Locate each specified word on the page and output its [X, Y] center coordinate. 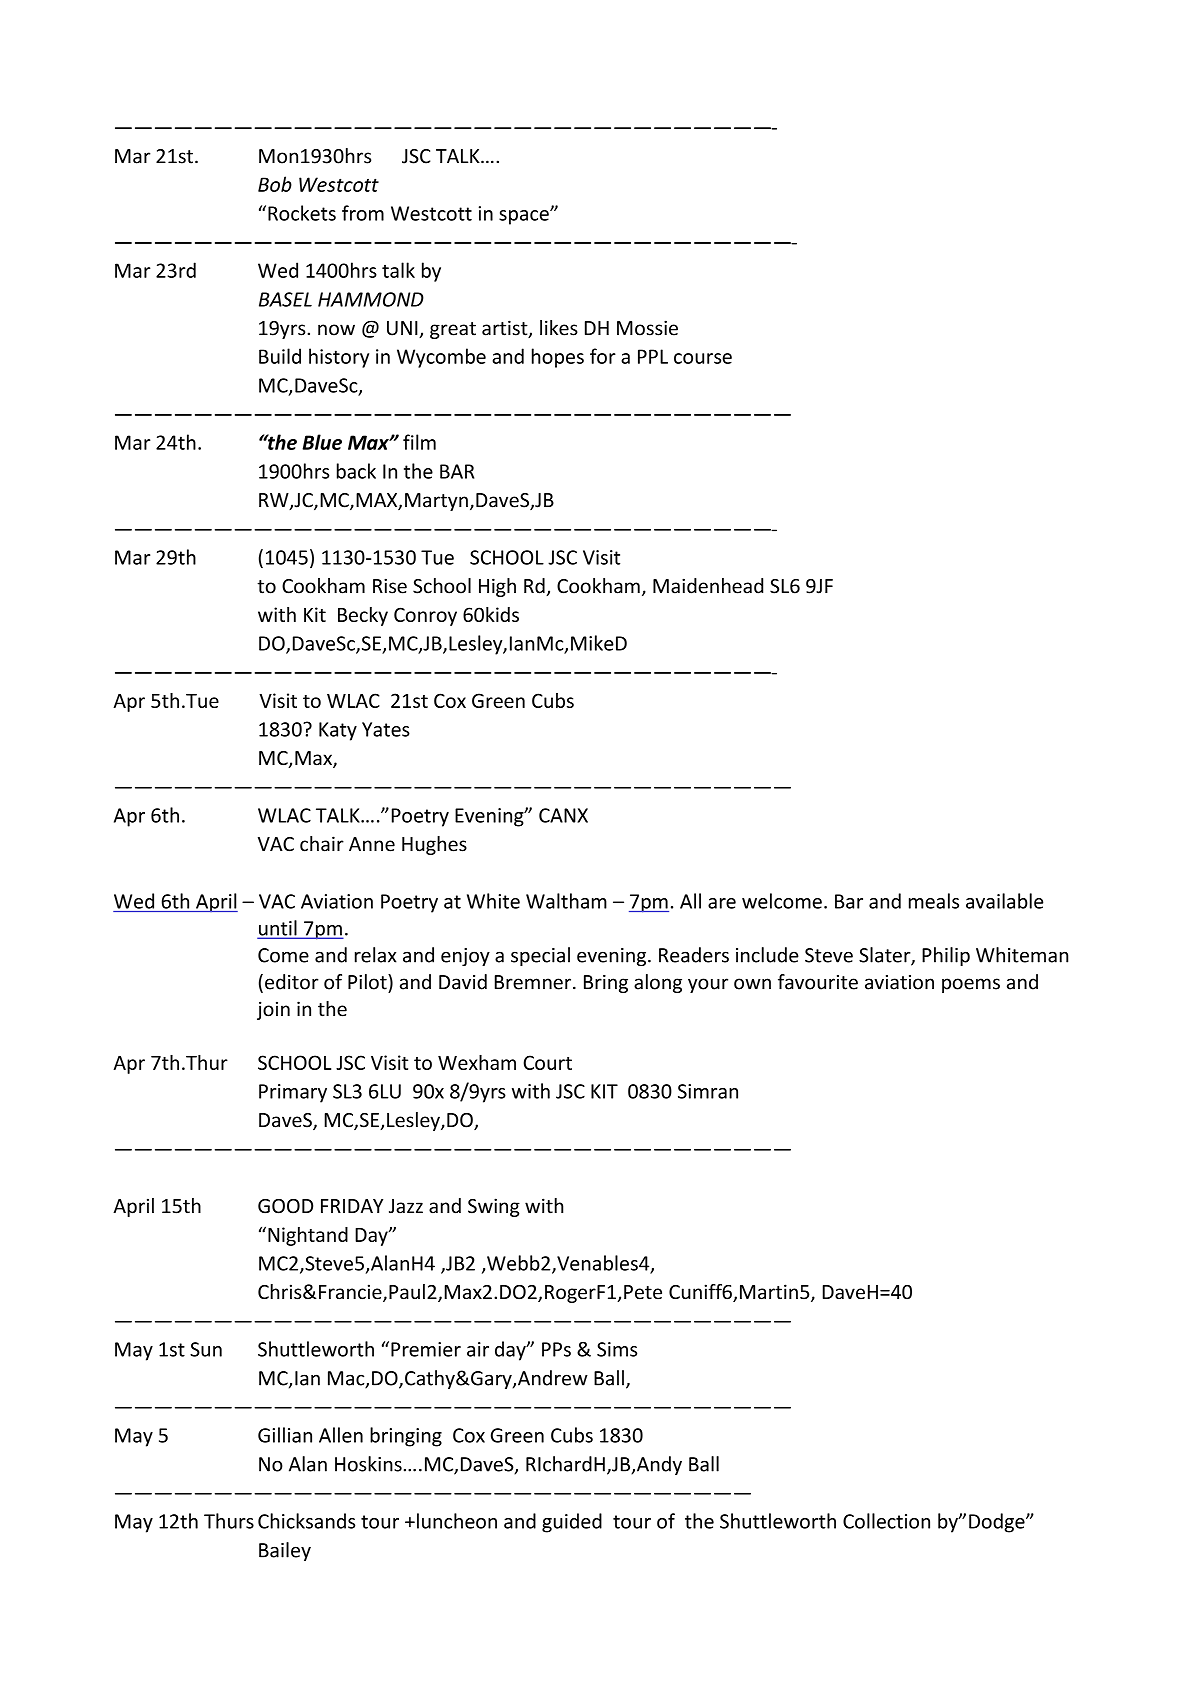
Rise [390, 586]
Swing [494, 1207]
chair [322, 844]
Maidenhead [708, 586]
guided [572, 1523]
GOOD [285, 1206]
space [525, 217]
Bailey [285, 1551]
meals [934, 901]
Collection [886, 1521]
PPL [653, 356]
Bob [275, 184]
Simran [708, 1091]
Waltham [566, 901]
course [703, 358]
